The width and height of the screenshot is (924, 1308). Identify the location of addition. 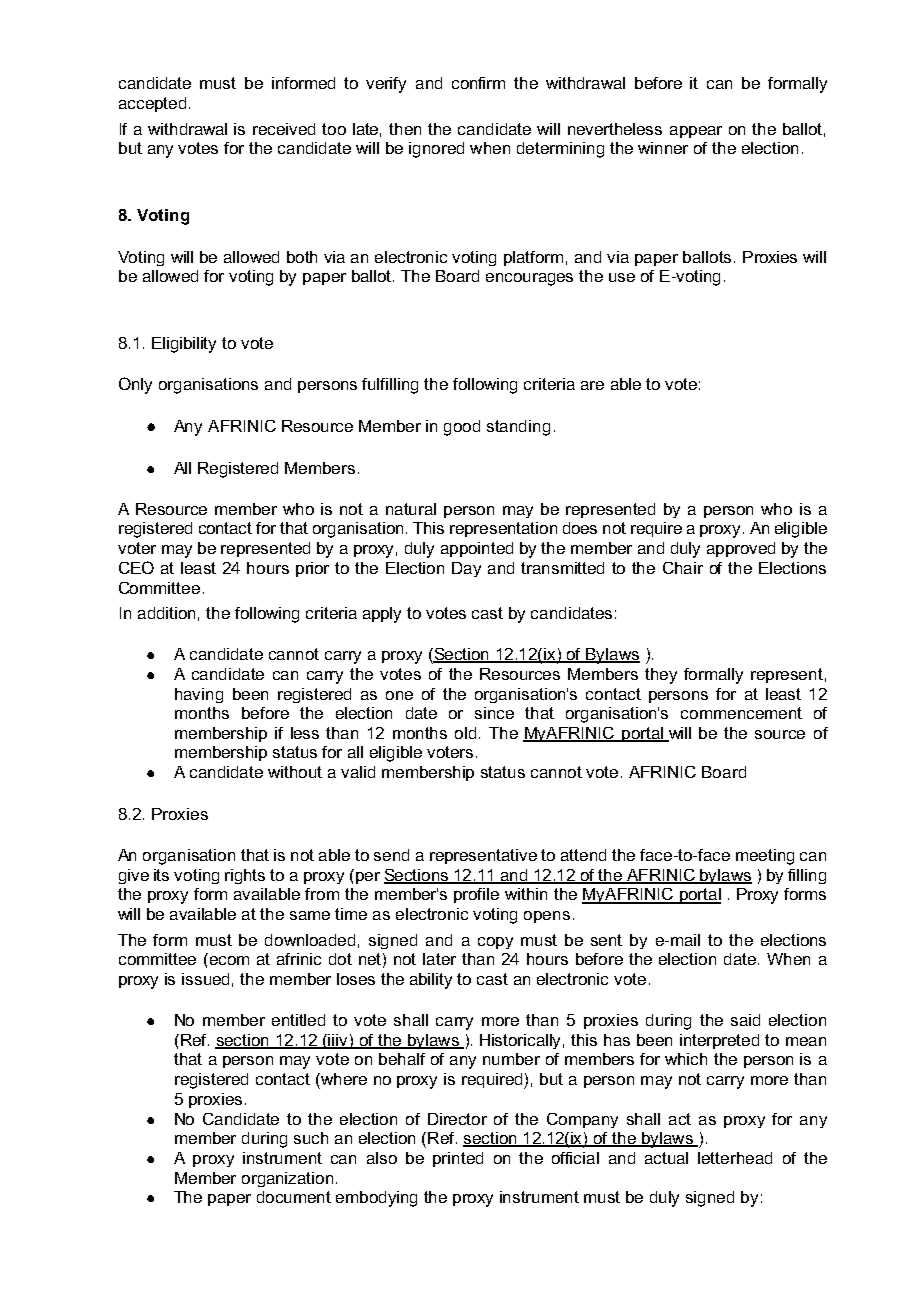
(166, 613).
